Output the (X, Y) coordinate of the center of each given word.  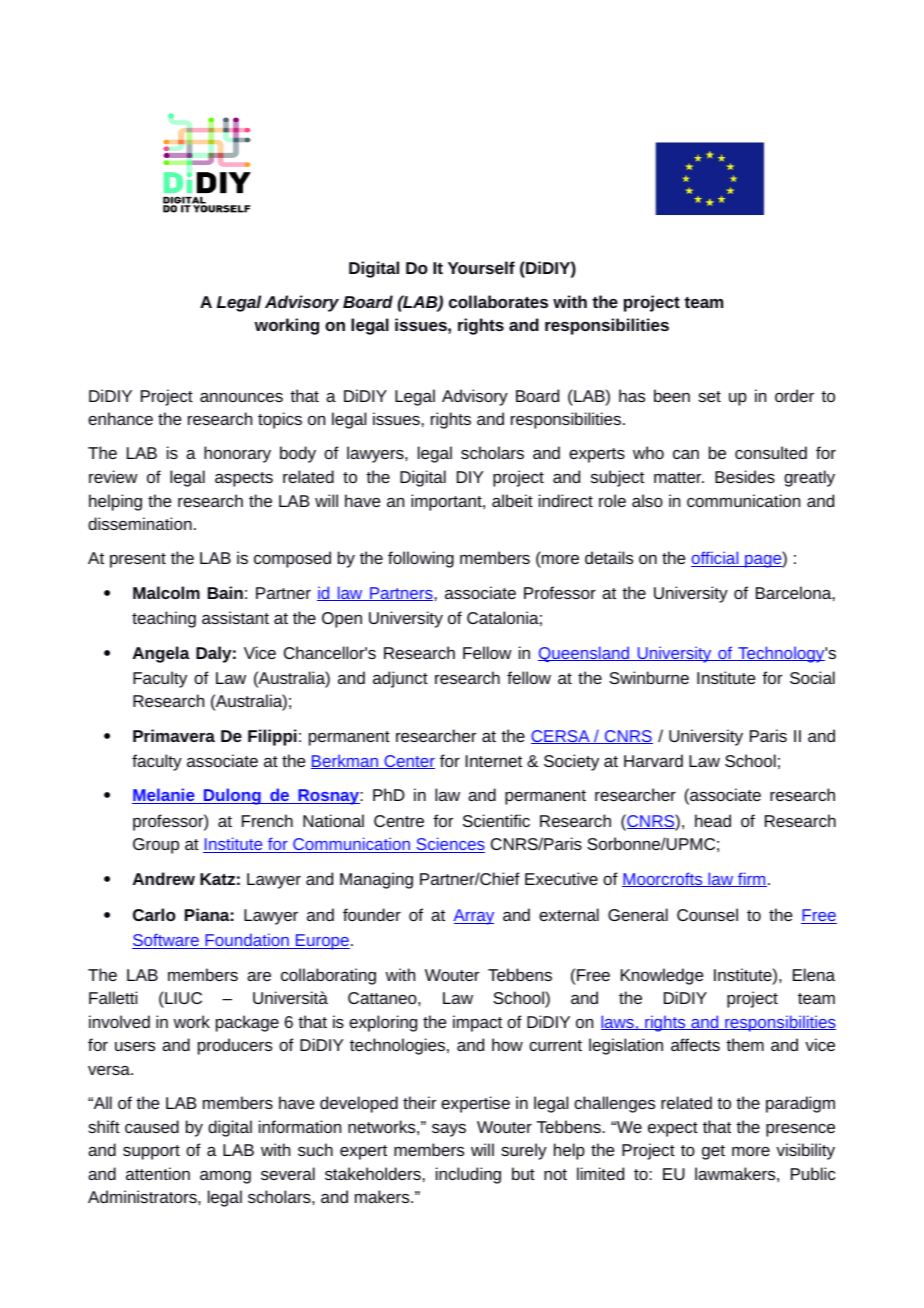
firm (751, 879)
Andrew (164, 878)
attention (158, 1173)
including (468, 1175)
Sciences (449, 845)
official (716, 559)
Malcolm (166, 592)
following (421, 559)
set (709, 396)
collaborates (498, 301)
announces (241, 397)
